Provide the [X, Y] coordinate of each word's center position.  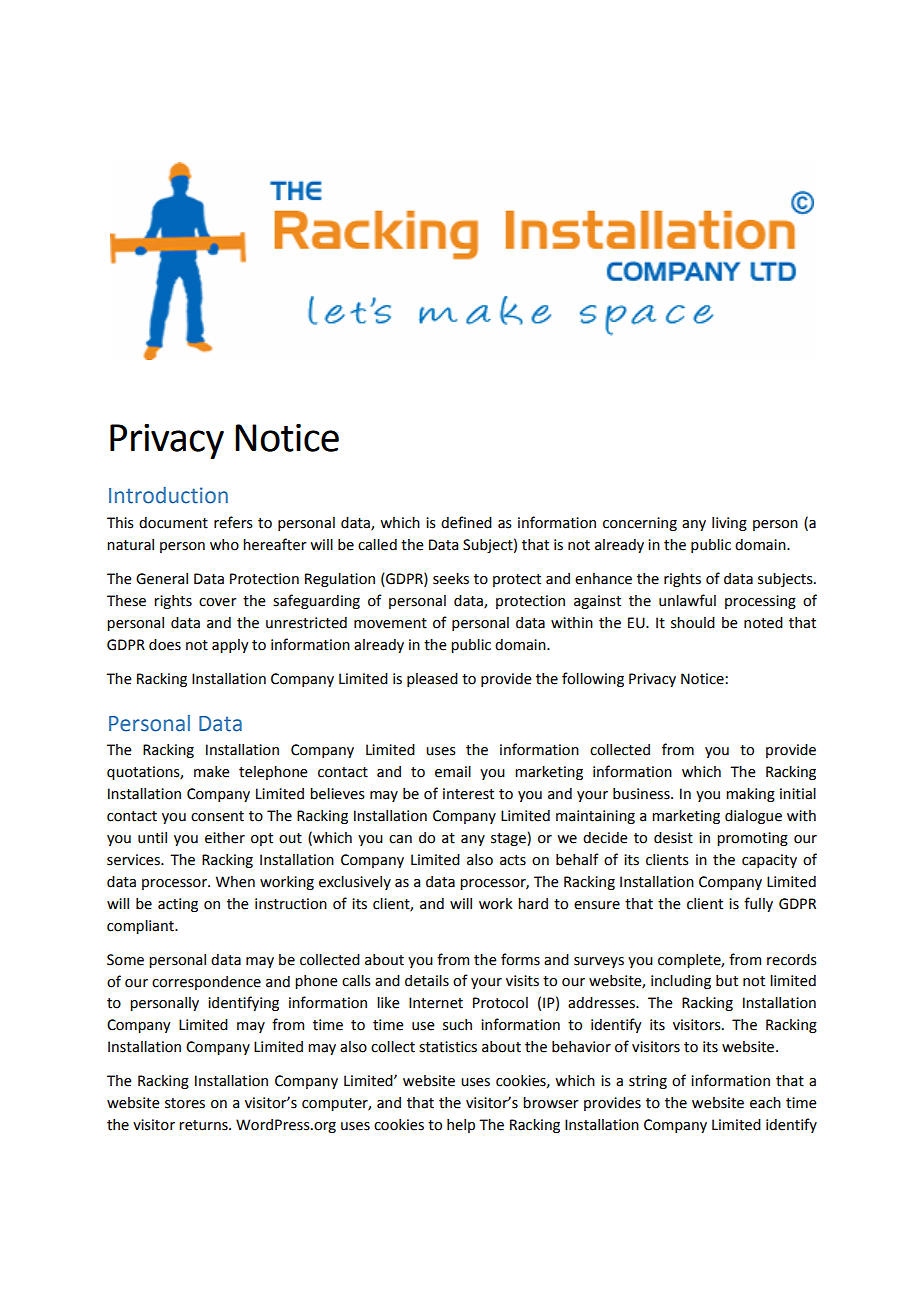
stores [185, 1103]
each [765, 1103]
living [729, 524]
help [461, 1126]
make [212, 772]
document [173, 523]
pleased [432, 680]
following [593, 679]
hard [533, 904]
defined [466, 522]
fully [758, 904]
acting [178, 905]
